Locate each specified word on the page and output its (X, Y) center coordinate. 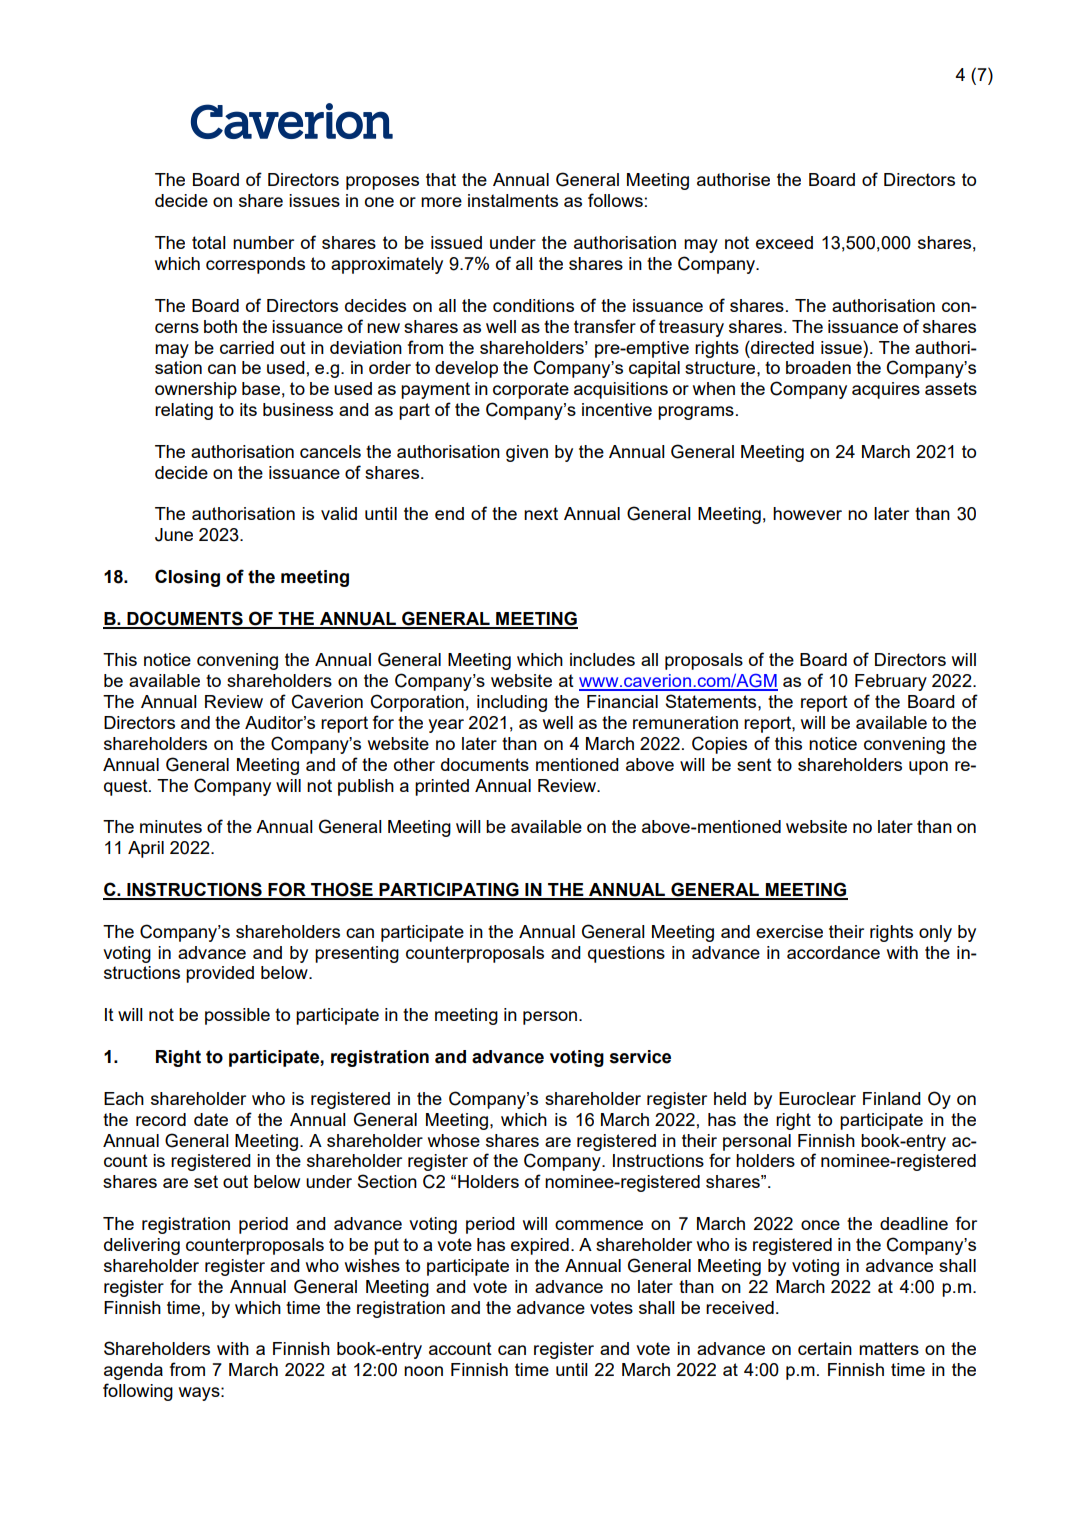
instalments (513, 200)
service (640, 1057)
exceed (784, 242)
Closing (187, 578)
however (807, 513)
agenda (133, 1371)
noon (423, 1371)
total (209, 242)
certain (825, 1348)
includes (602, 659)
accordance (833, 952)
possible (237, 1016)
